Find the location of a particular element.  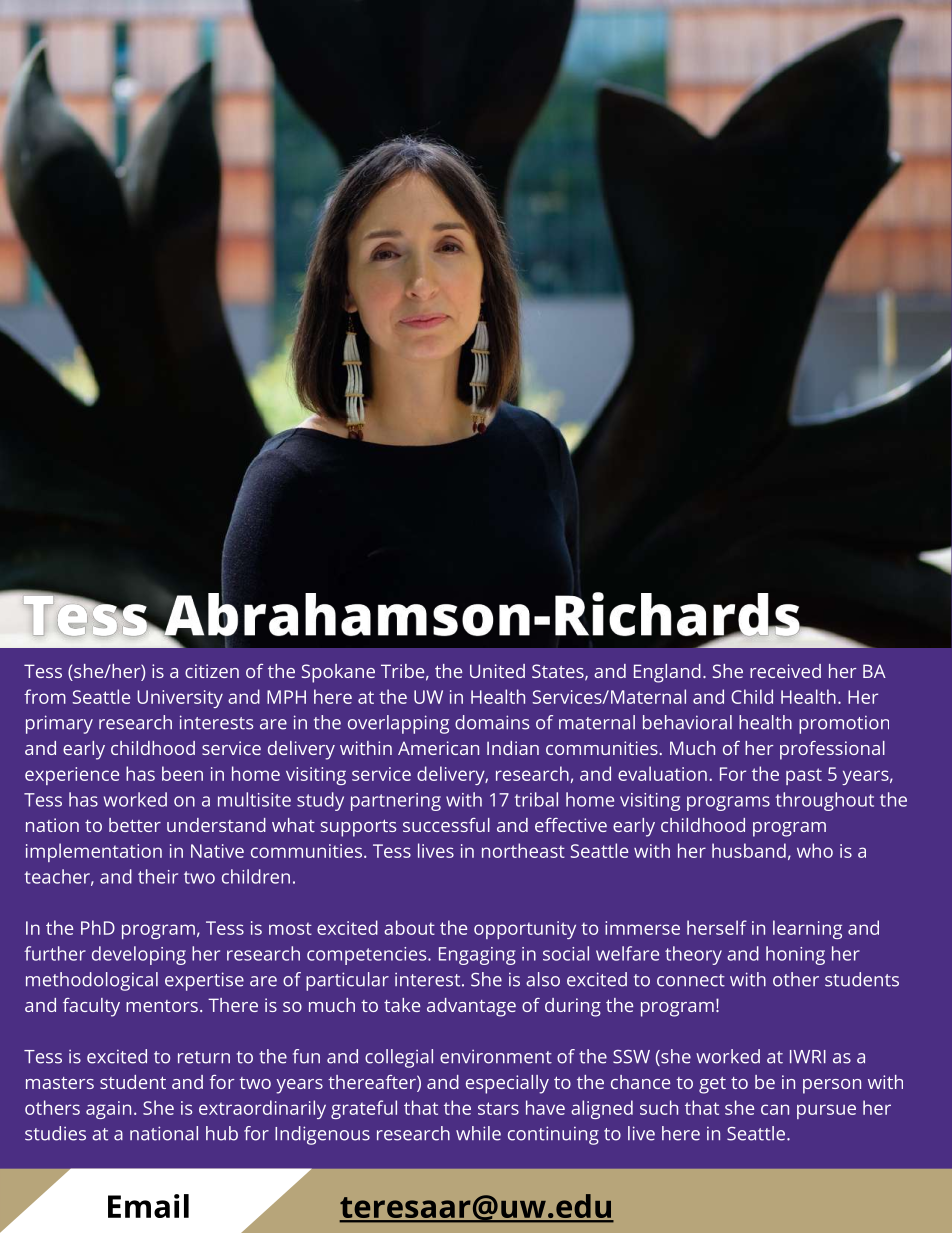

University is located at coordinates (180, 699).
